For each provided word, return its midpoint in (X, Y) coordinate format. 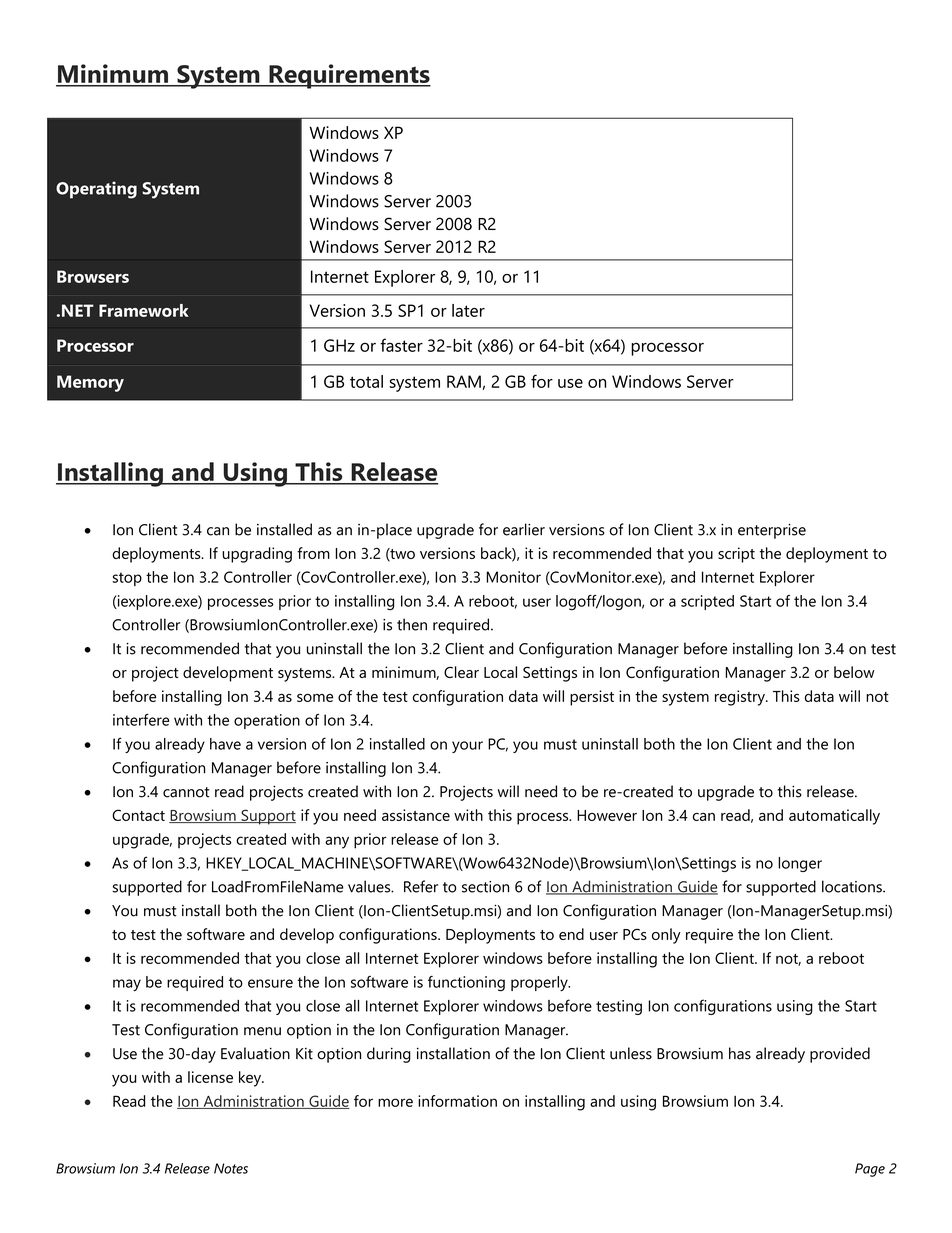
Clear (461, 672)
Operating (96, 190)
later (468, 310)
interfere (141, 720)
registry (741, 698)
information (457, 1101)
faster (401, 345)
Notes (231, 1168)
